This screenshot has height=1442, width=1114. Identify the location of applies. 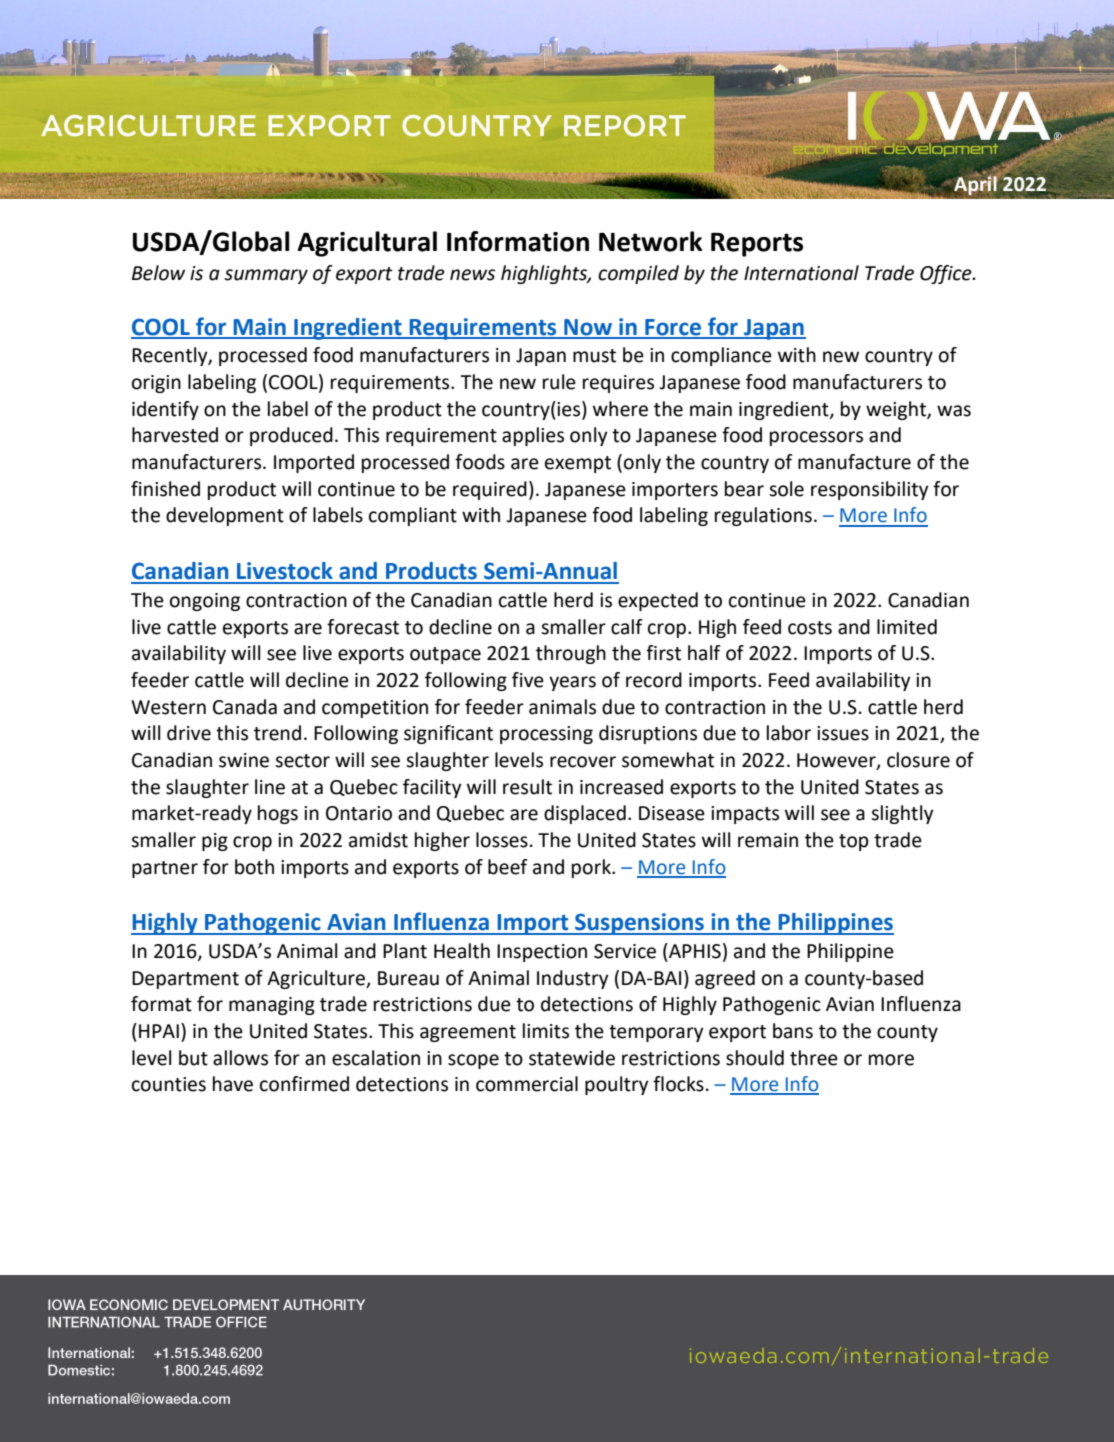
(533, 436).
